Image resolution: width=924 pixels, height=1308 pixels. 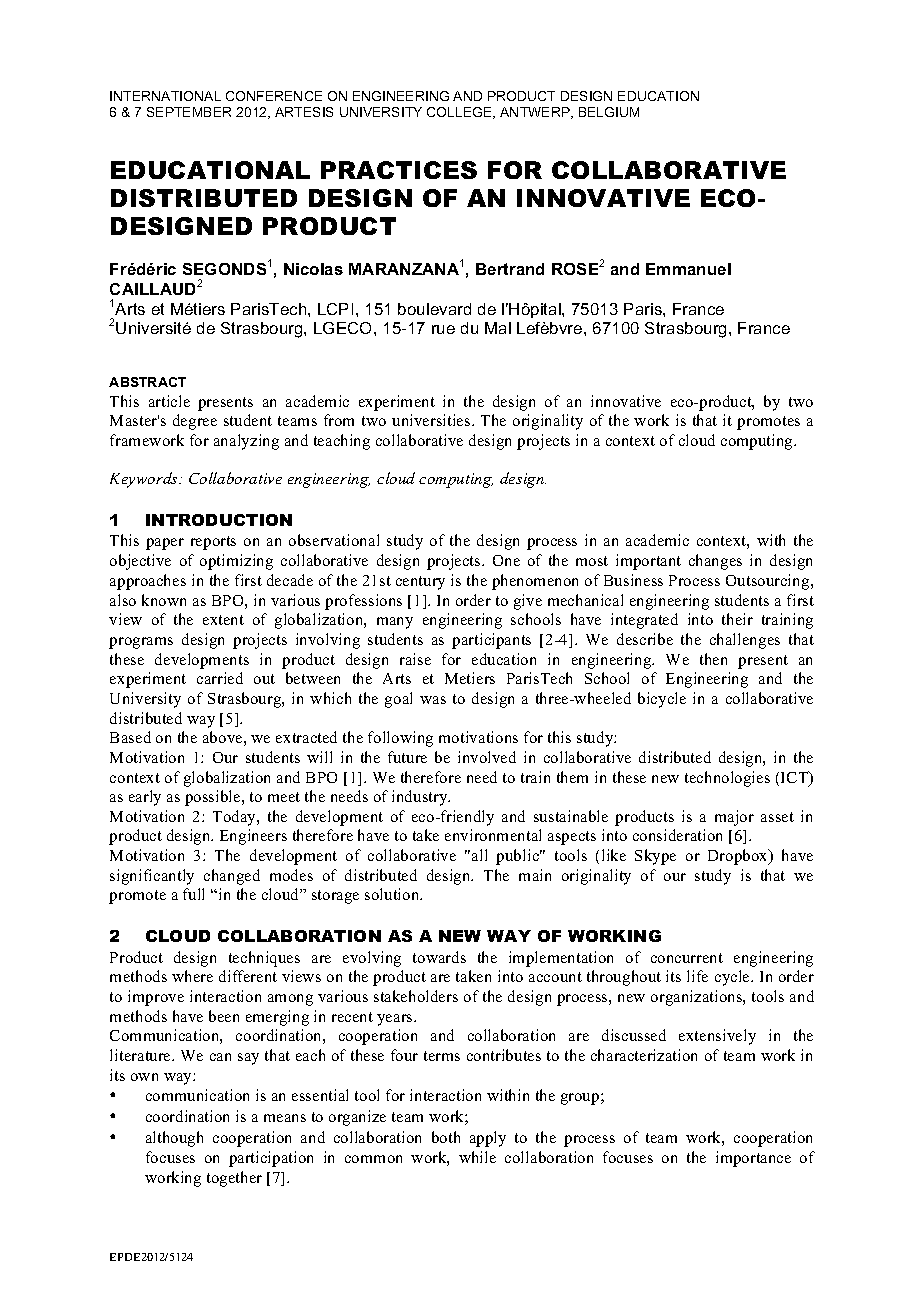 I want to click on One, so click(x=506, y=560).
